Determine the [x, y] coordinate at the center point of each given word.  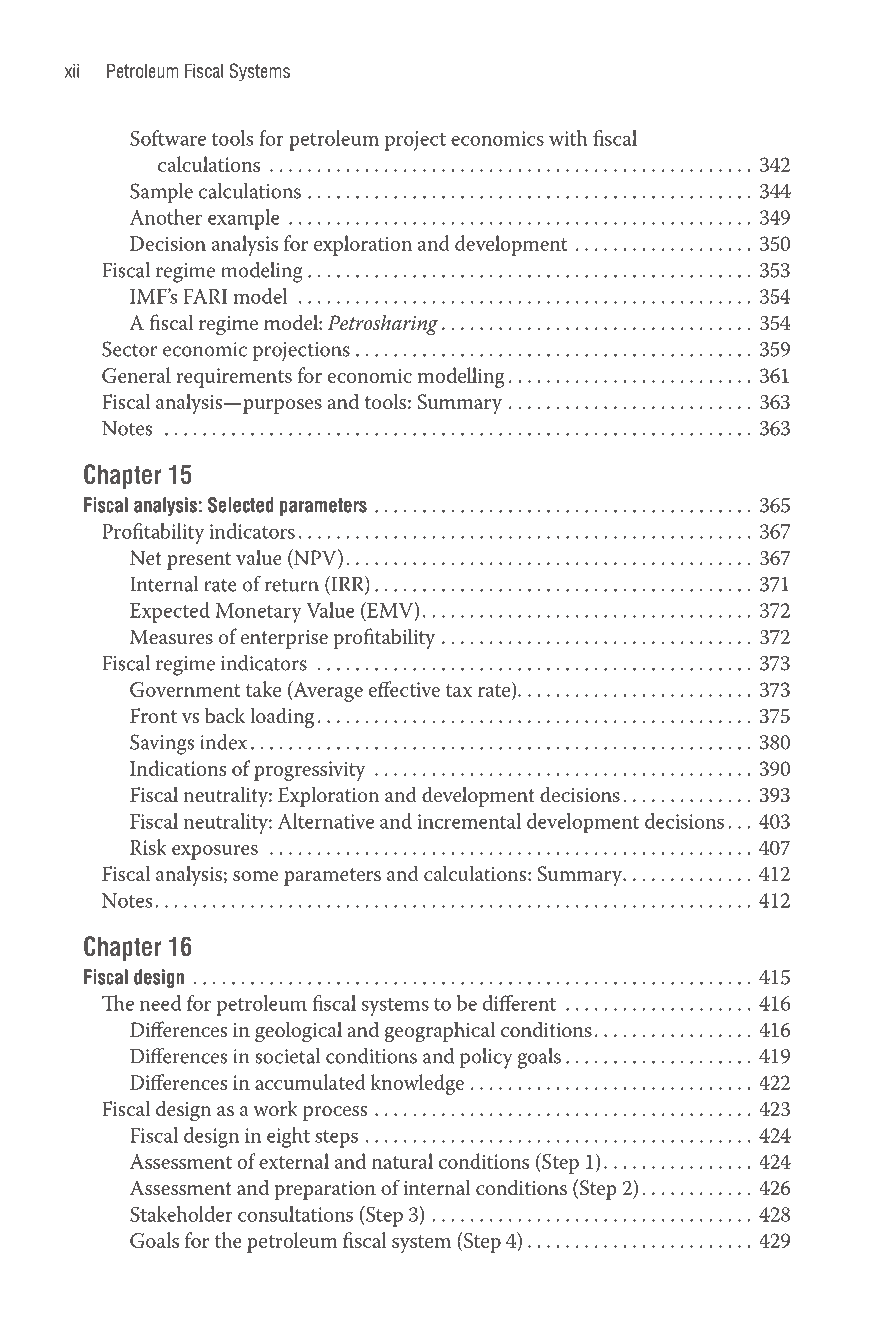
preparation [325, 1190]
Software [168, 138]
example [243, 219]
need [161, 1003]
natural [402, 1161]
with [568, 138]
